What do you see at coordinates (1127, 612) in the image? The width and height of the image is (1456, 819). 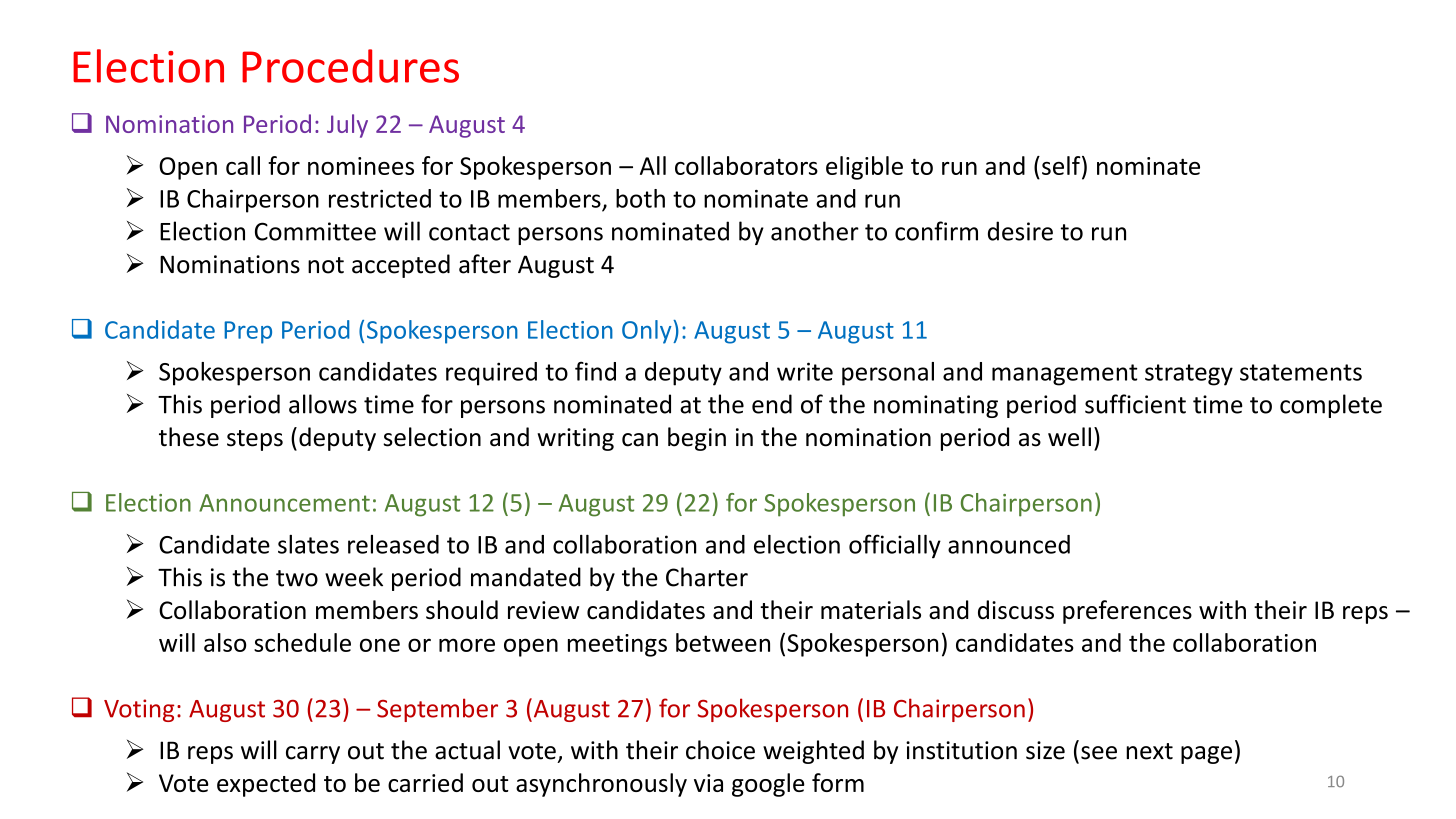 I see `preferences` at bounding box center [1127, 612].
